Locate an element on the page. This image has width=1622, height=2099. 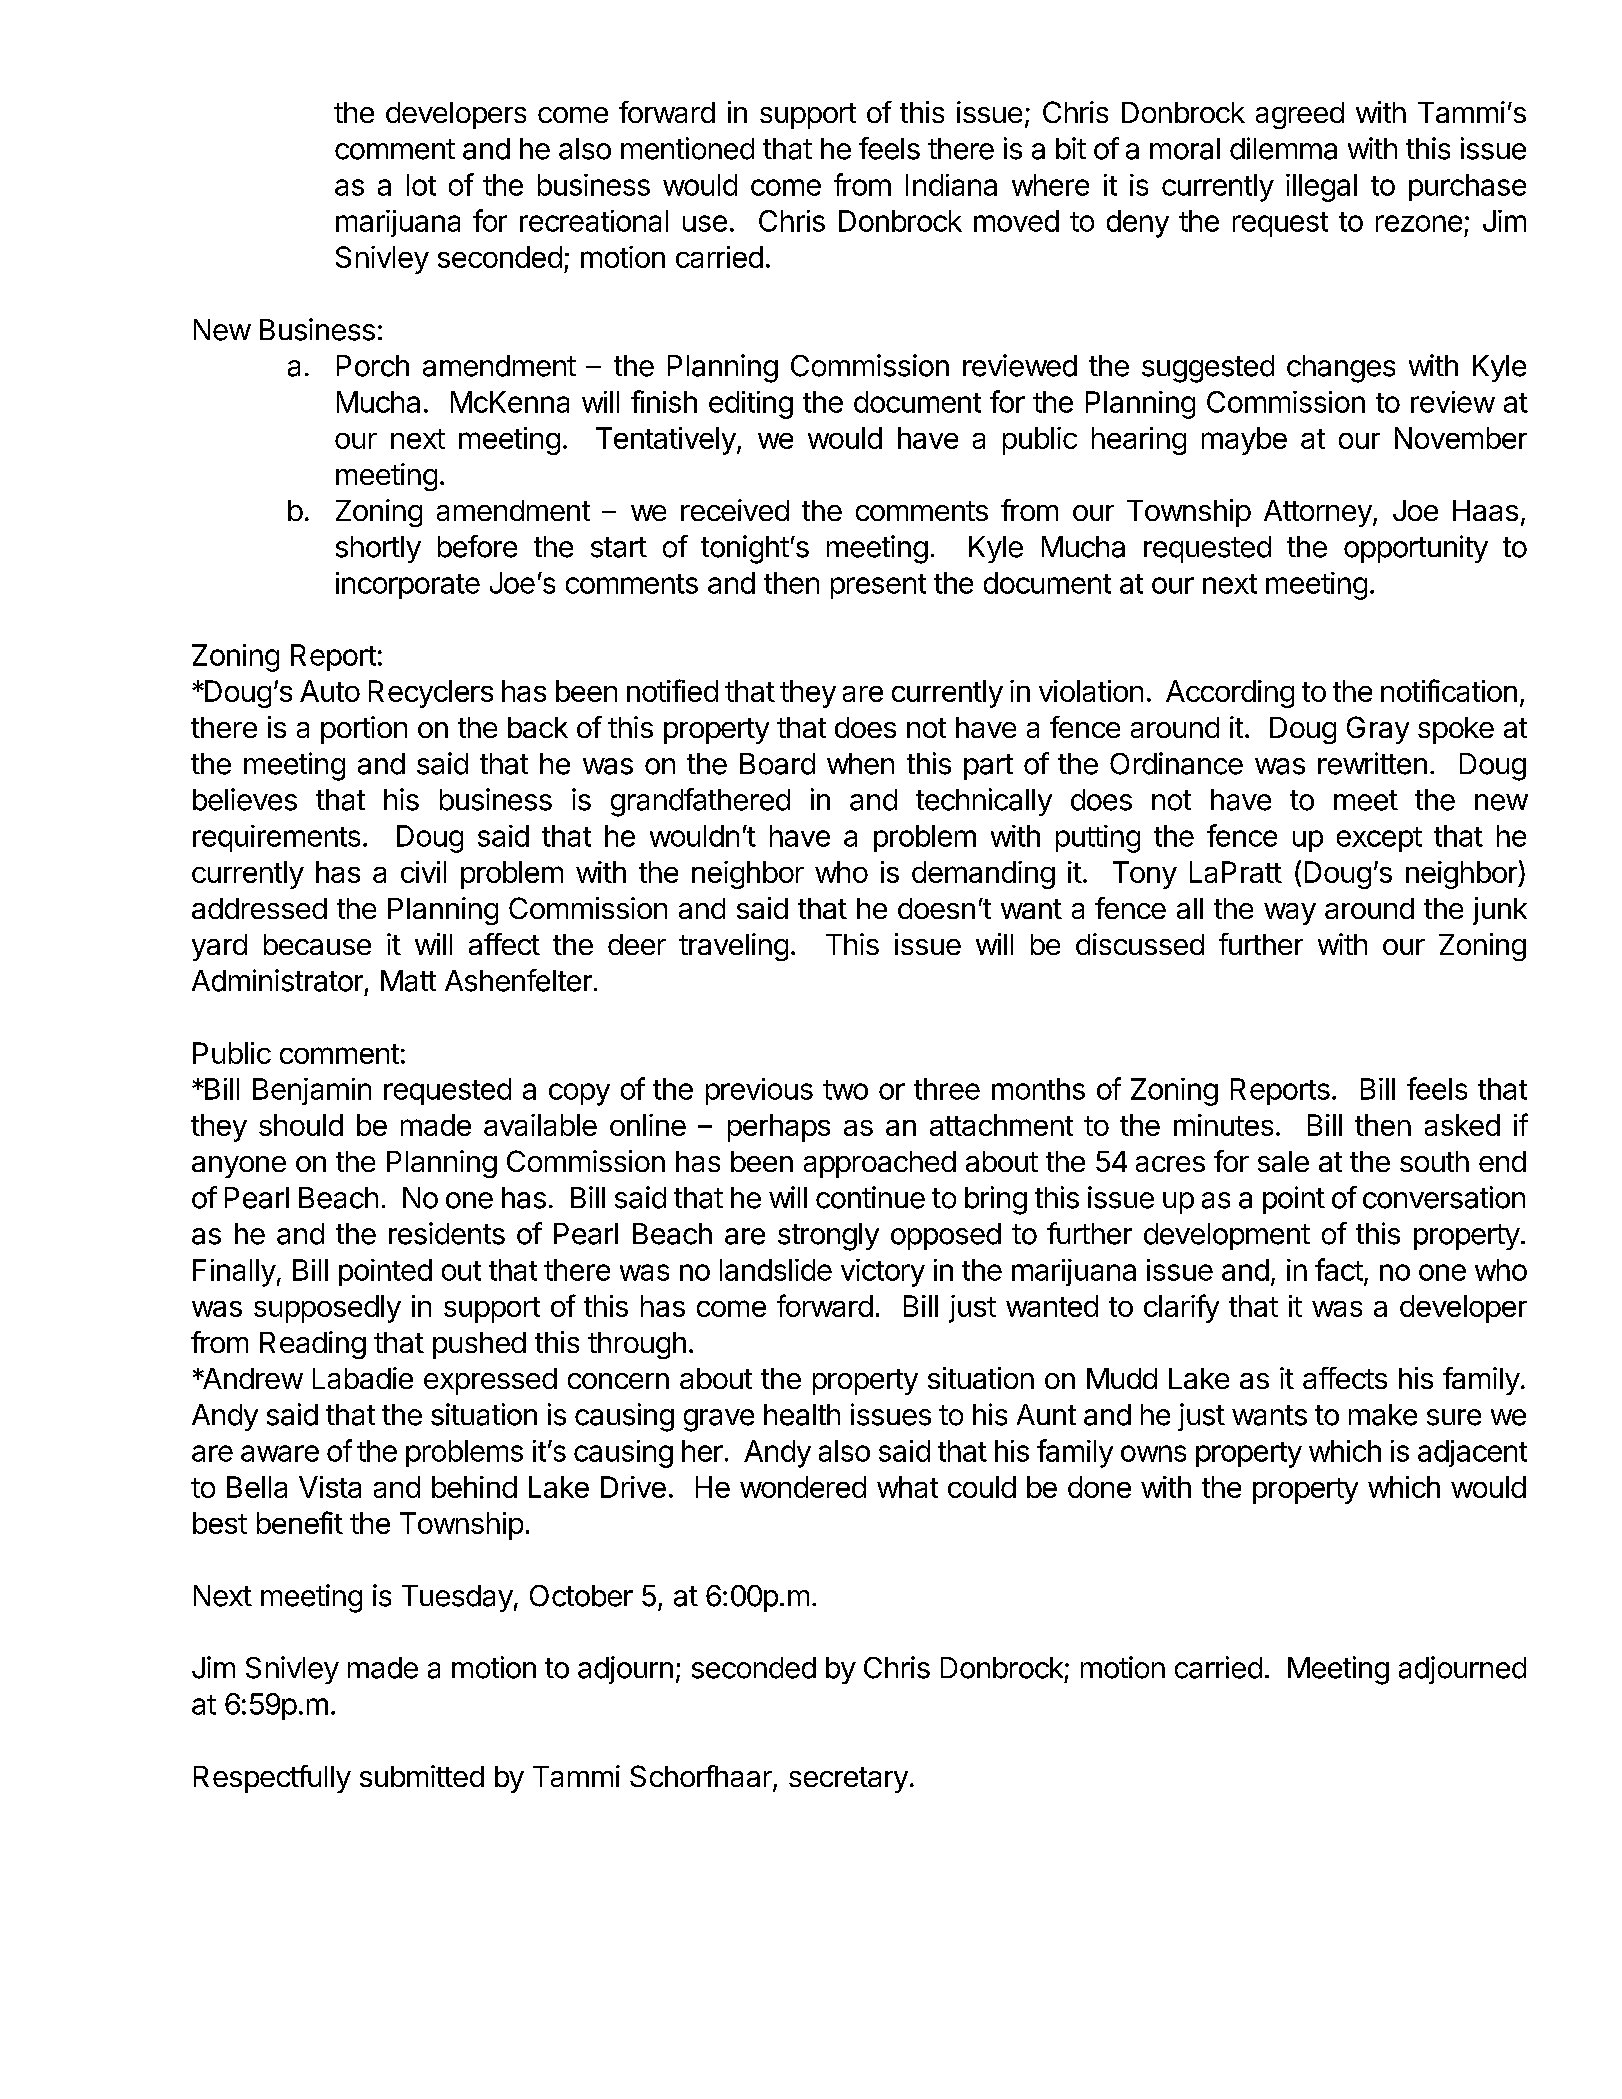
lot is located at coordinates (421, 185).
